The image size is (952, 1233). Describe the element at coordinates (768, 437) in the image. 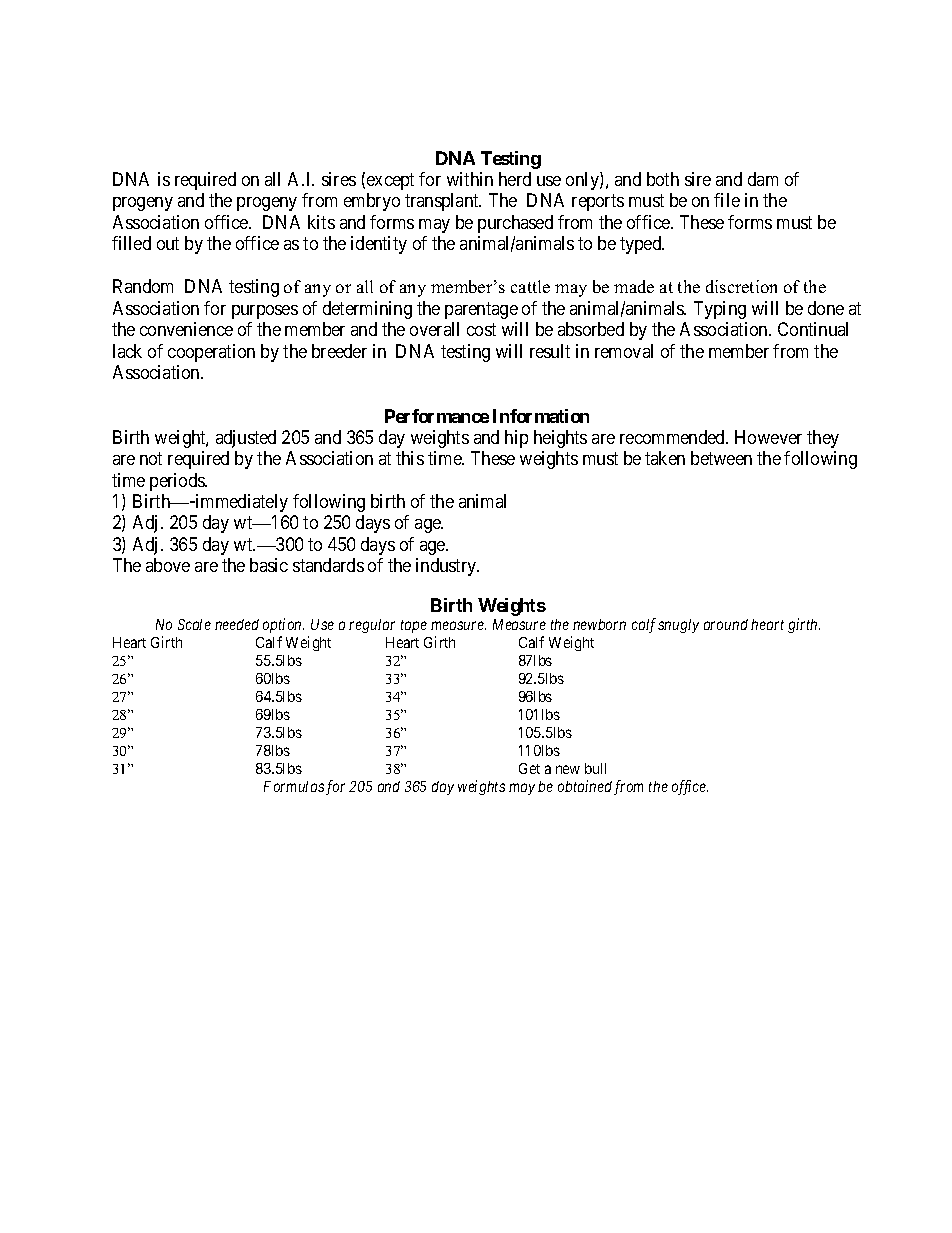

I see `However` at that location.
